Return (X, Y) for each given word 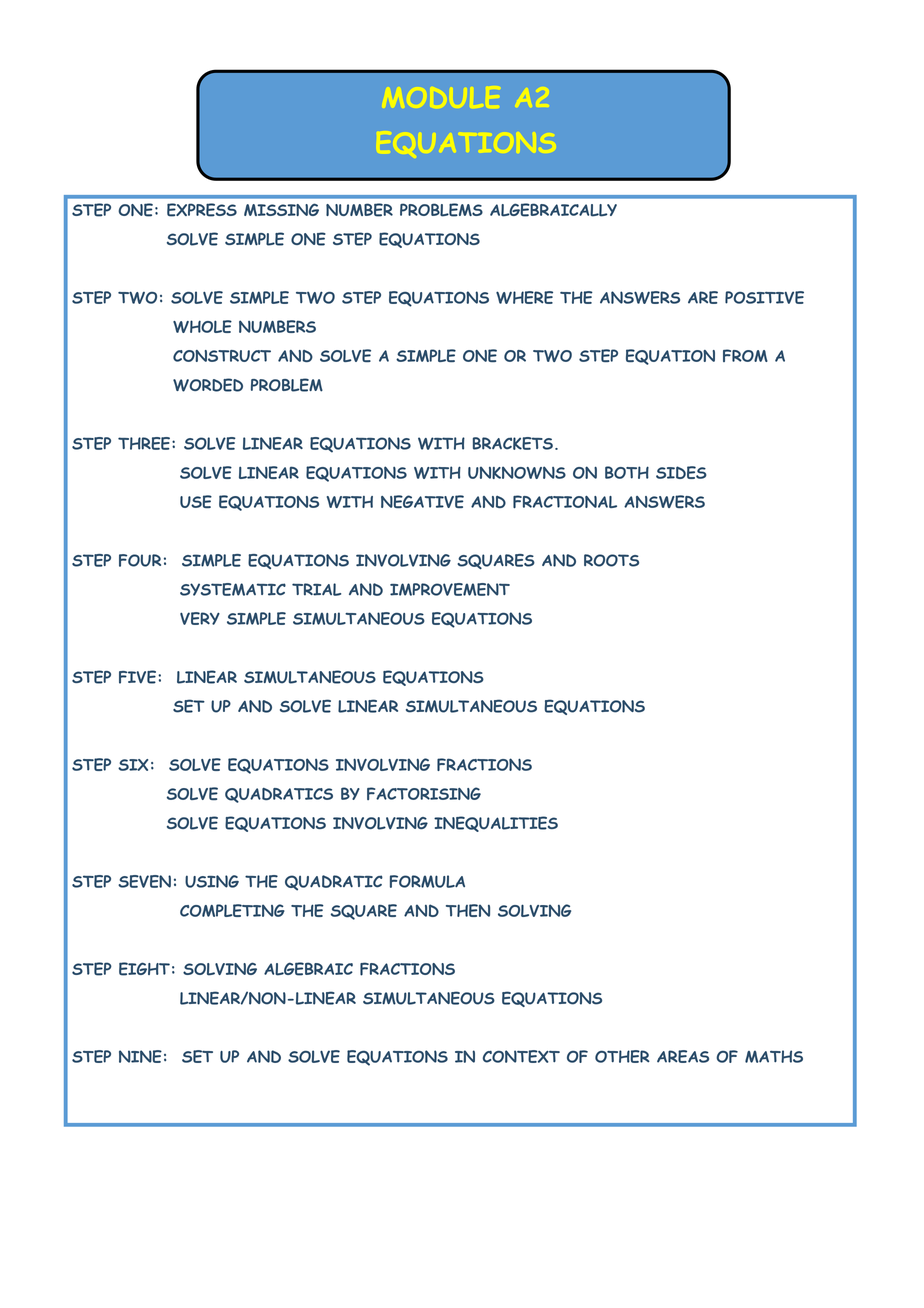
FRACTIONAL (565, 502)
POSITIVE (764, 297)
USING (212, 881)
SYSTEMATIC (233, 589)
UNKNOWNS (517, 472)
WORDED (208, 385)
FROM (745, 355)
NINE (140, 1056)
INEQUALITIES (496, 824)
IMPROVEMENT (450, 589)
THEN (468, 910)
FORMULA (427, 881)
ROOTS (611, 560)
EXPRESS (202, 210)
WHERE (524, 297)
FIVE (139, 677)
